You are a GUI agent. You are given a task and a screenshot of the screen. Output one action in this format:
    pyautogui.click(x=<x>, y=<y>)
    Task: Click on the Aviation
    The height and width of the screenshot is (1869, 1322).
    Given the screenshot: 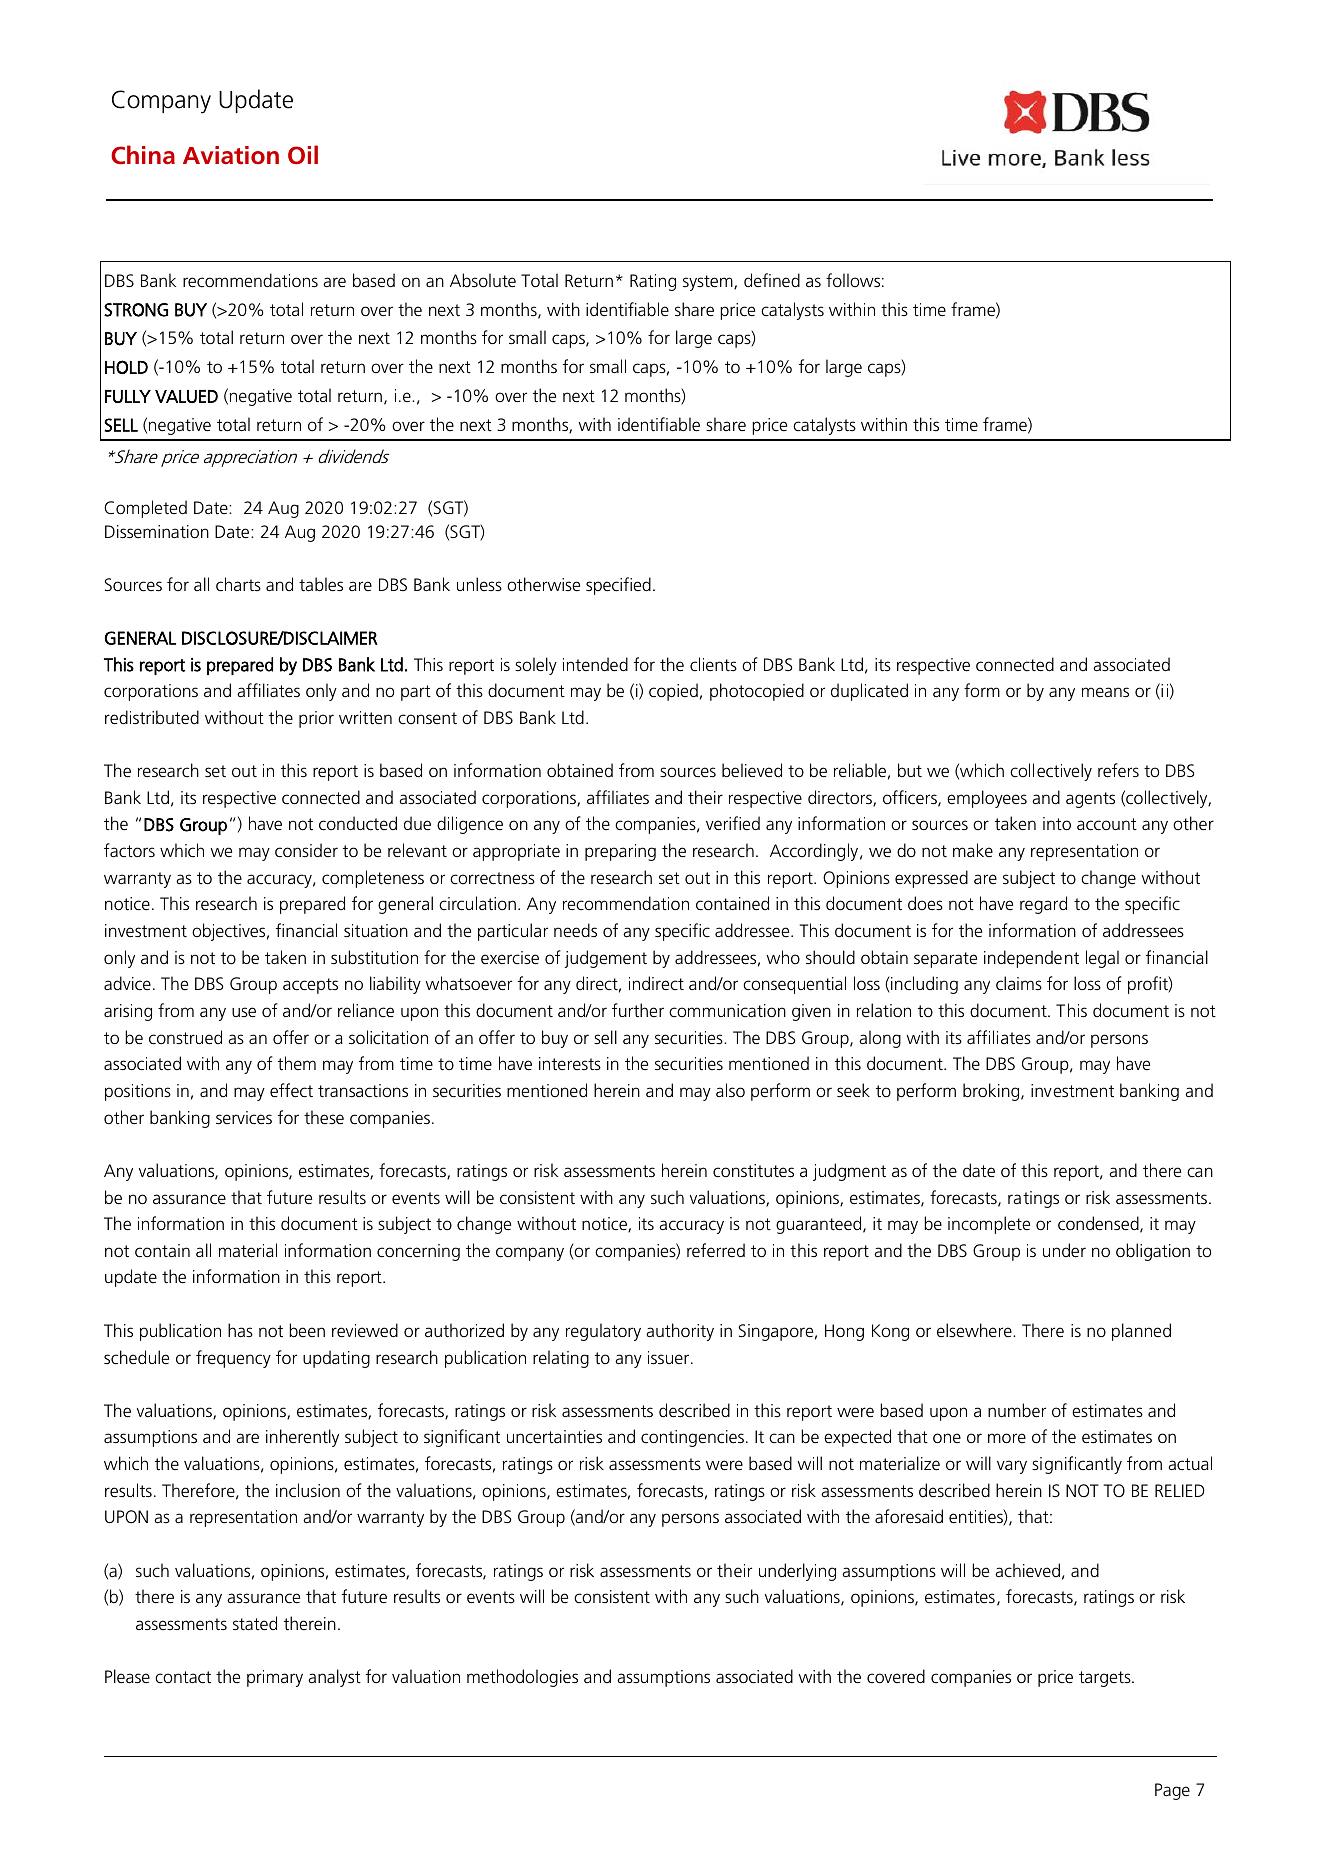 What is the action you would take?
    pyautogui.click(x=231, y=155)
